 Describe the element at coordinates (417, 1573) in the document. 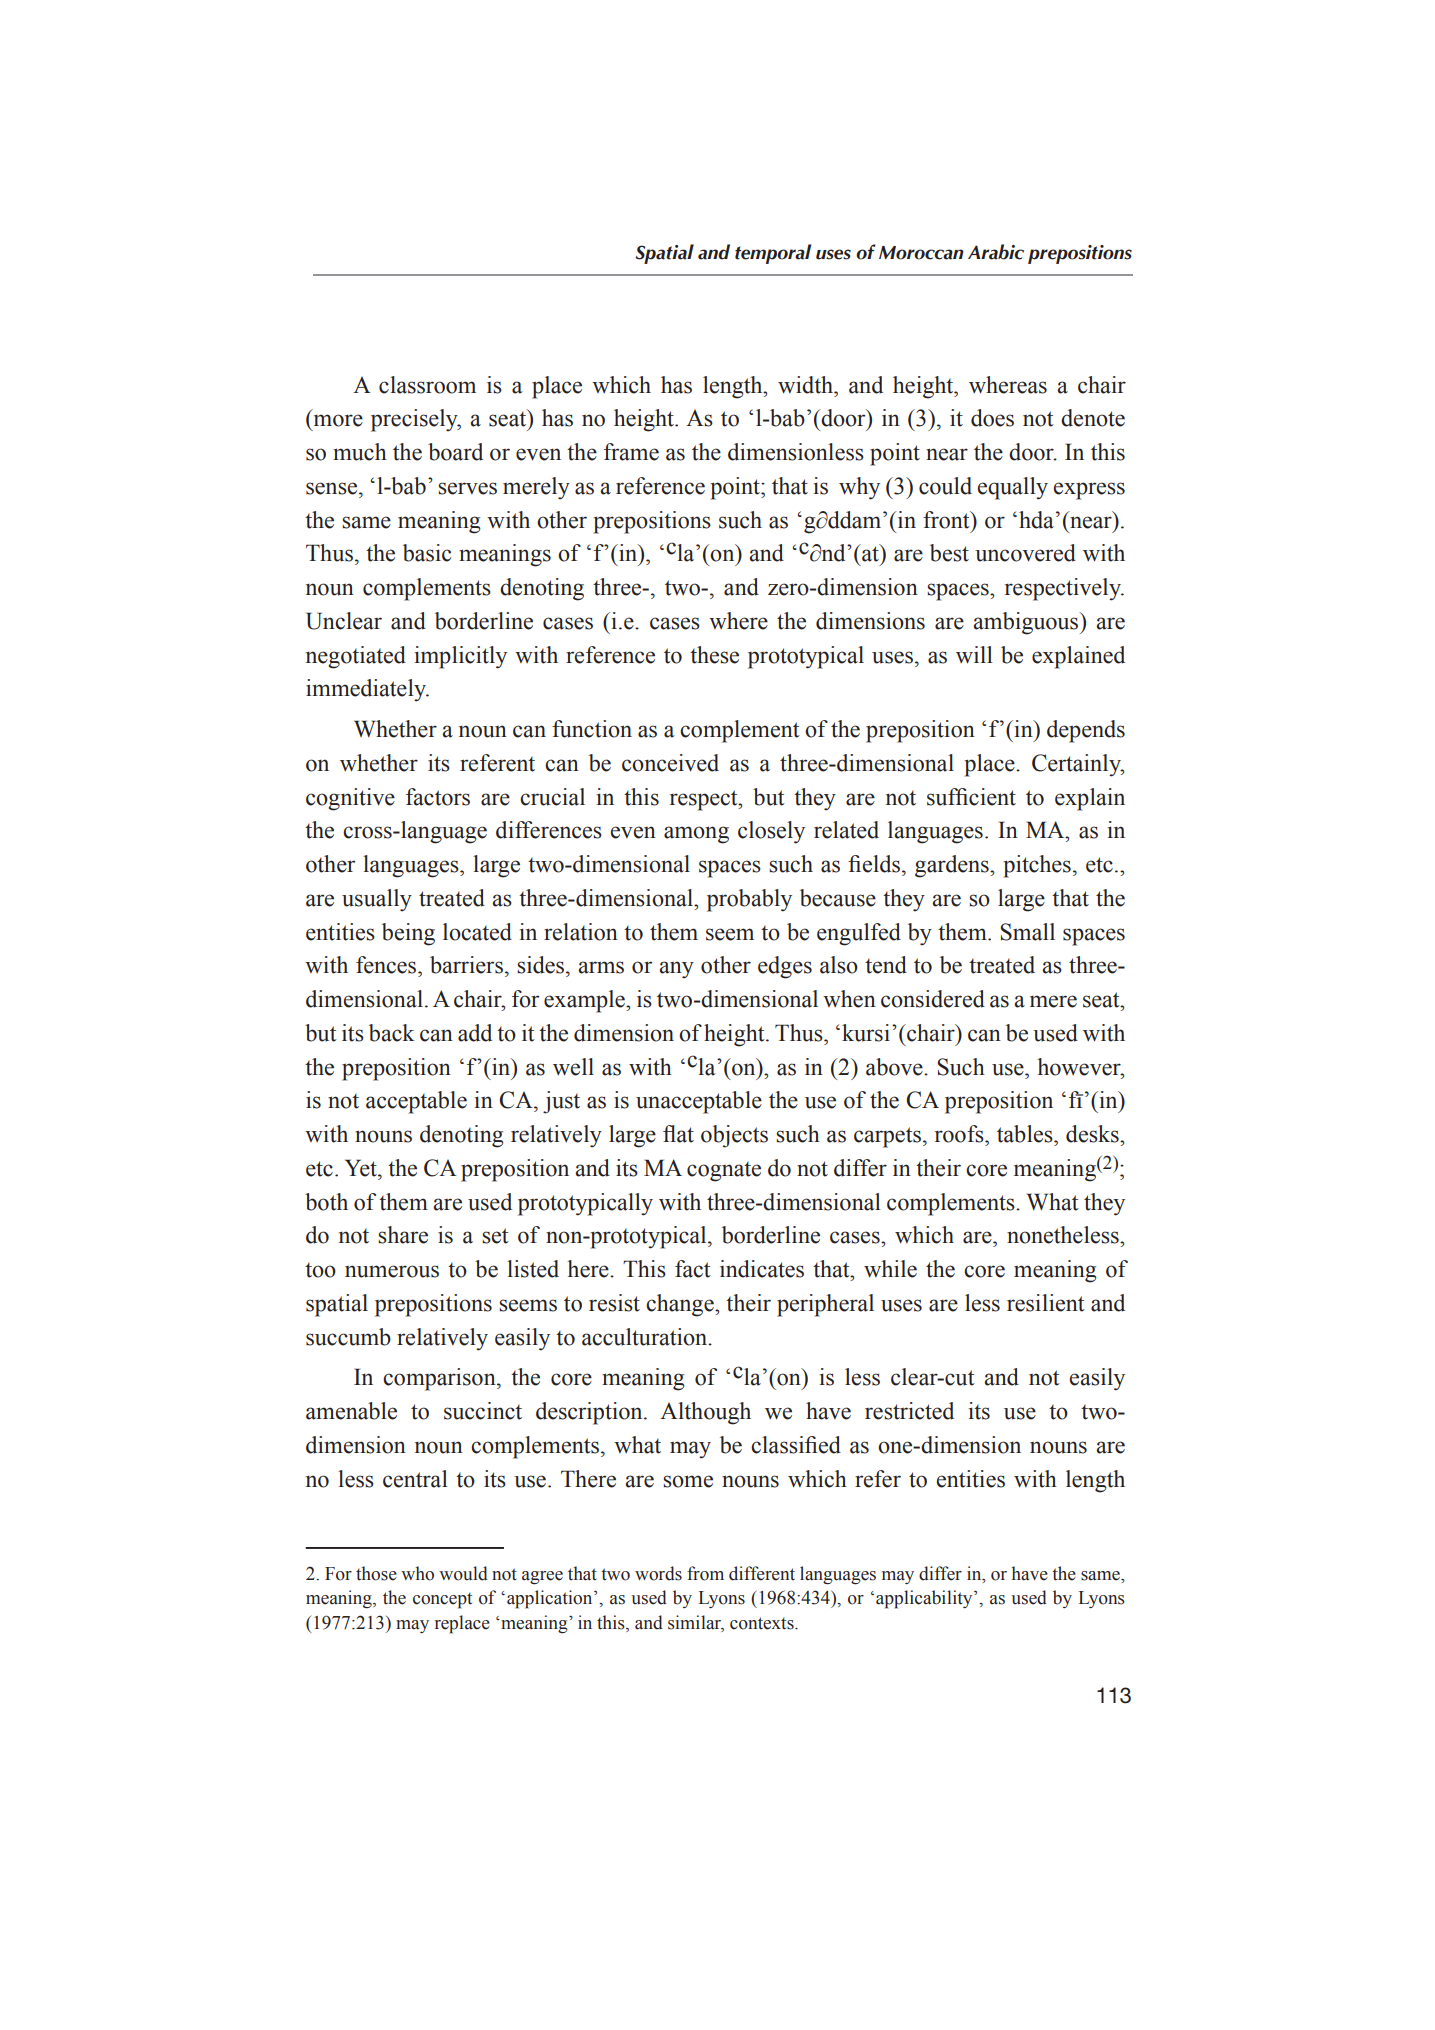

I see `who` at that location.
